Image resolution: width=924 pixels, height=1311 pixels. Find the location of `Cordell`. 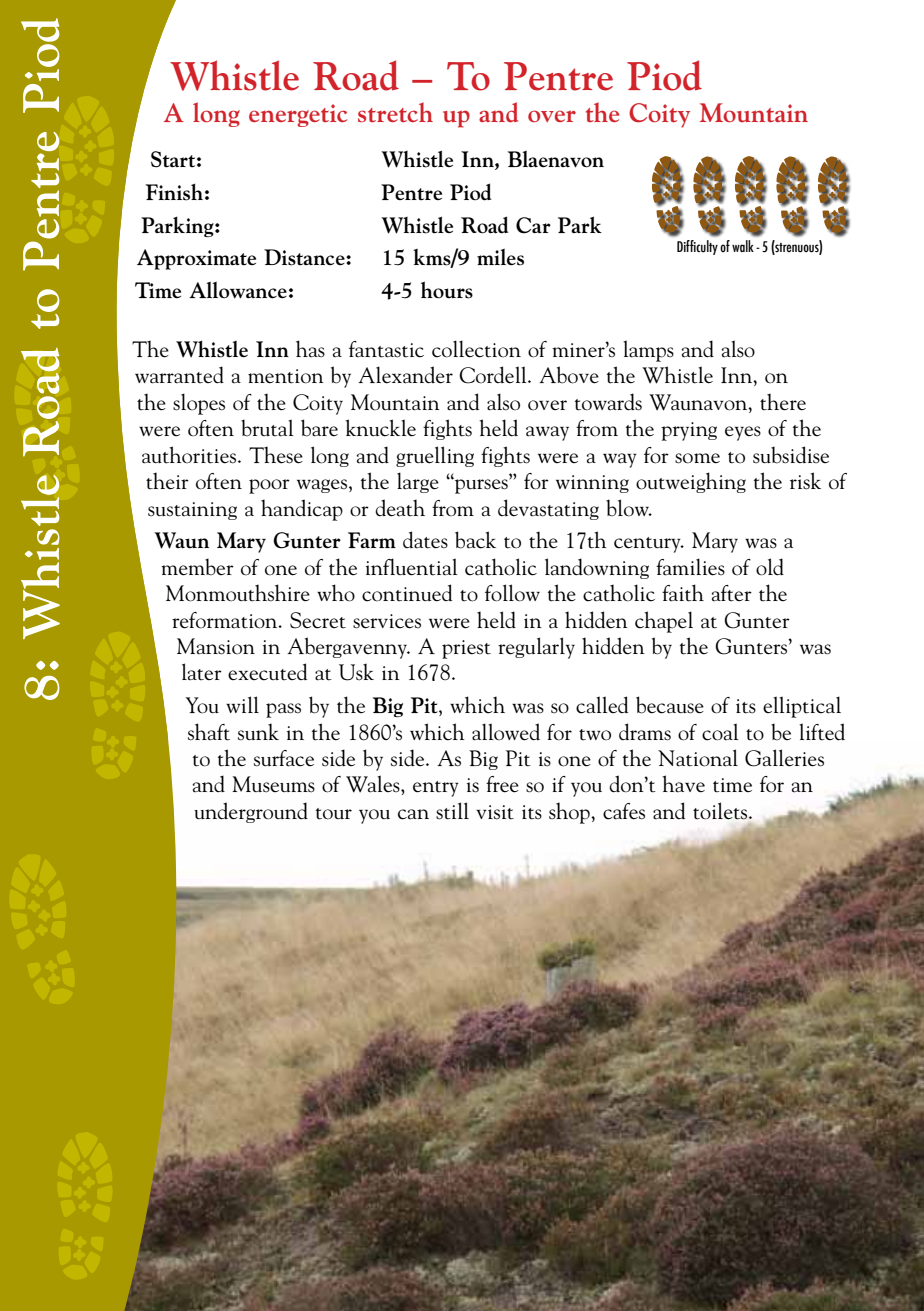

Cordell is located at coordinates (494, 375).
